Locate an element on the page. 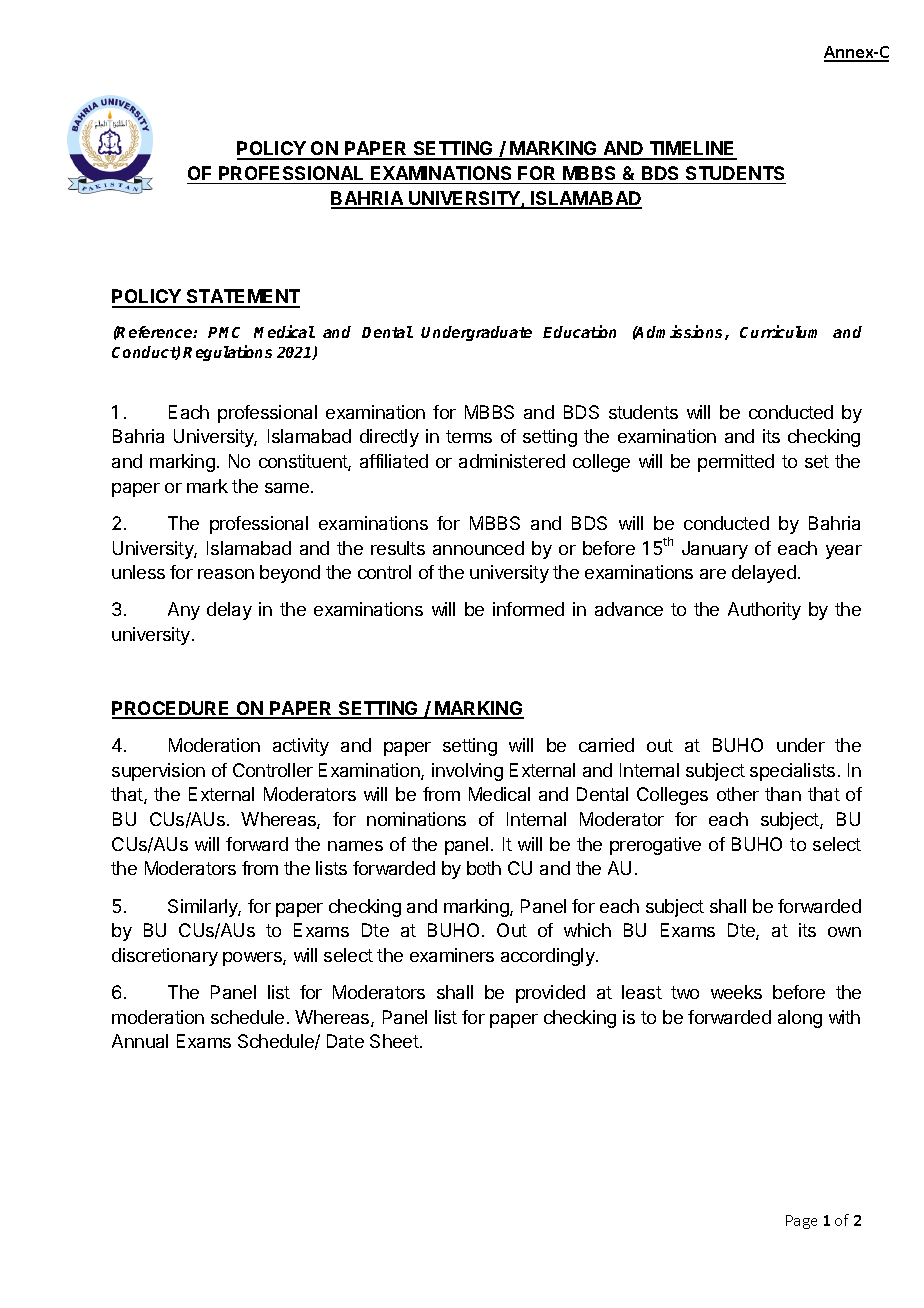  weeks is located at coordinates (736, 992).
